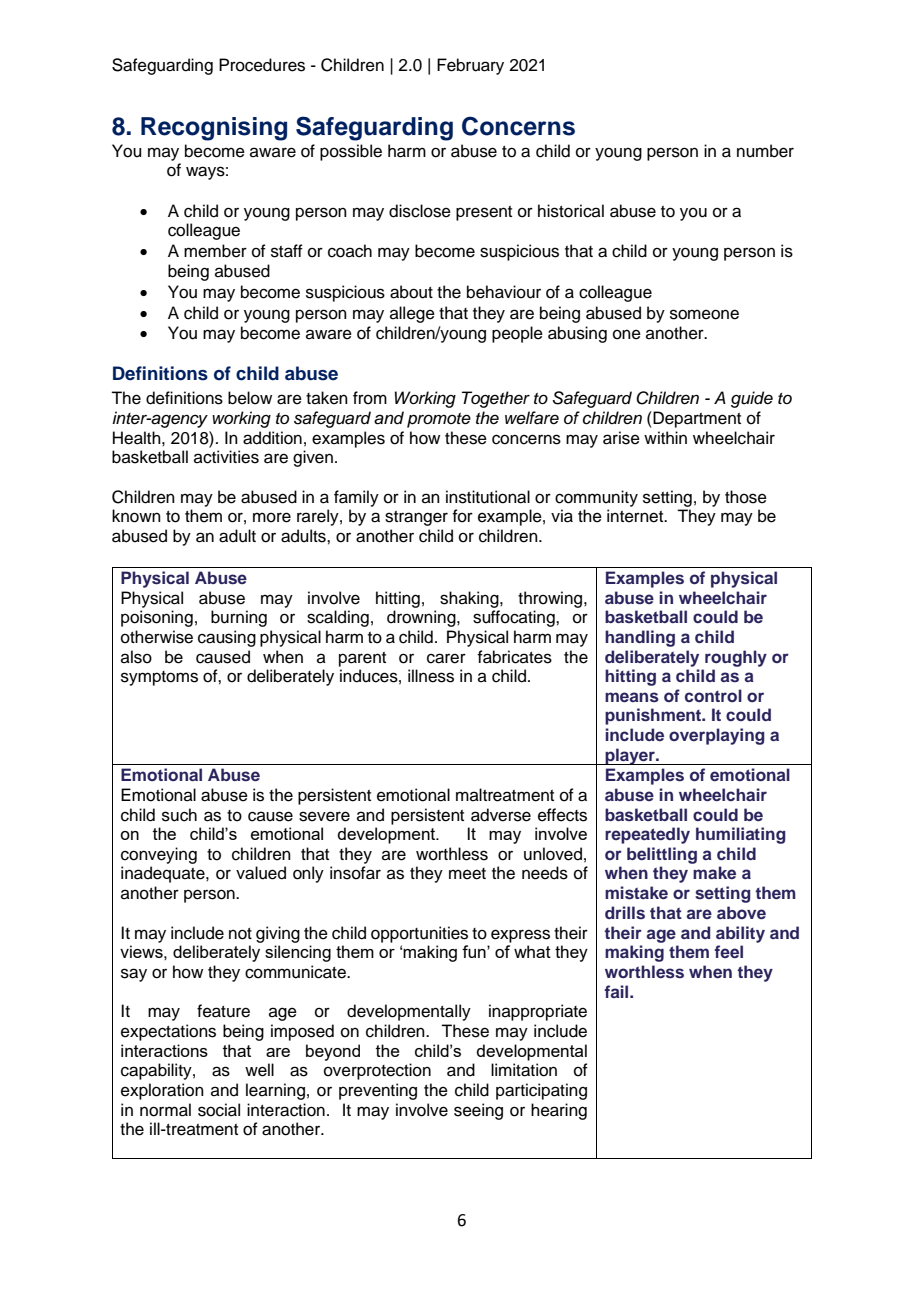 This document has width=924, height=1309. What do you see at coordinates (179, 815) in the document?
I see `such` at bounding box center [179, 815].
